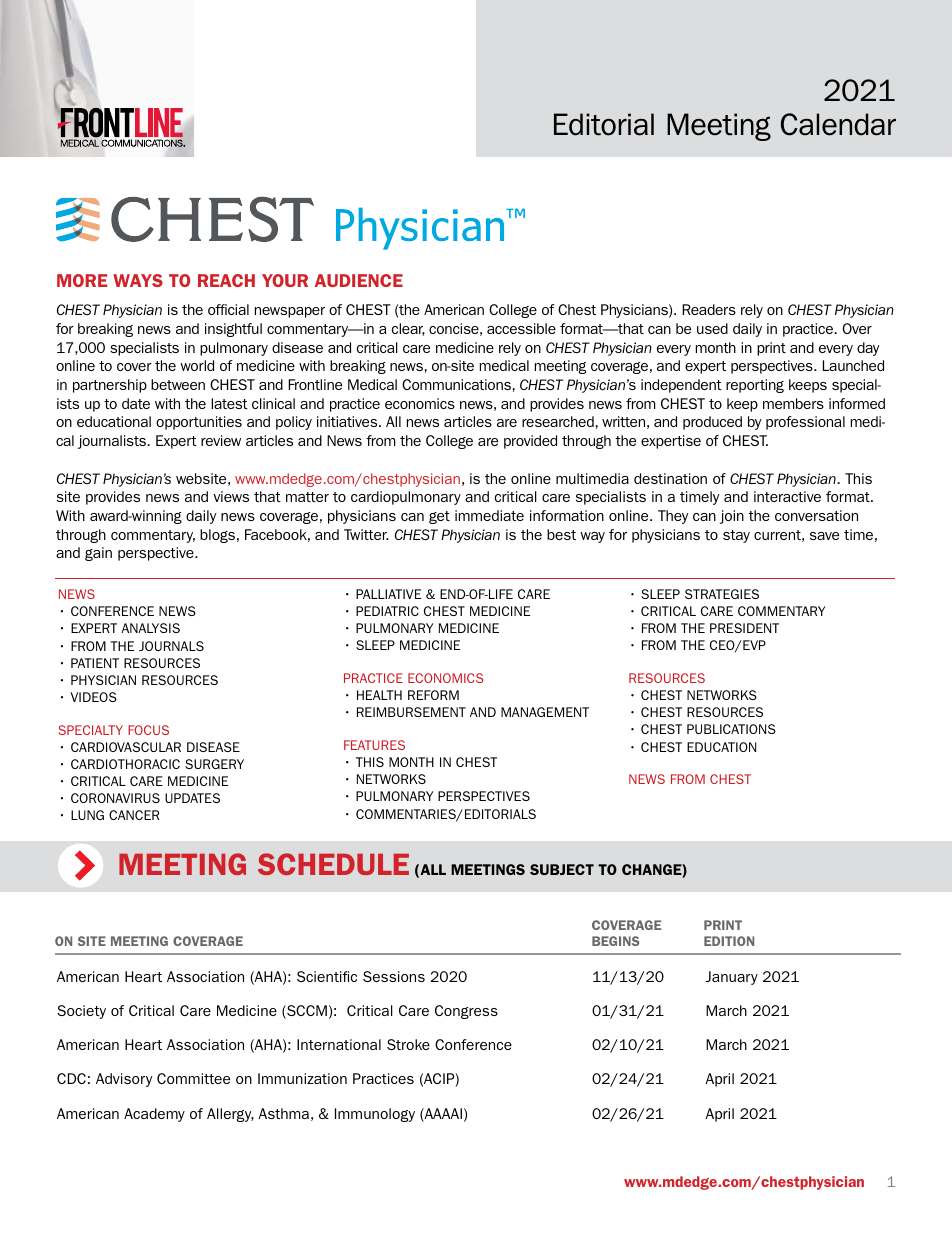 The height and width of the screenshot is (1233, 952). I want to click on Readers, so click(709, 309).
